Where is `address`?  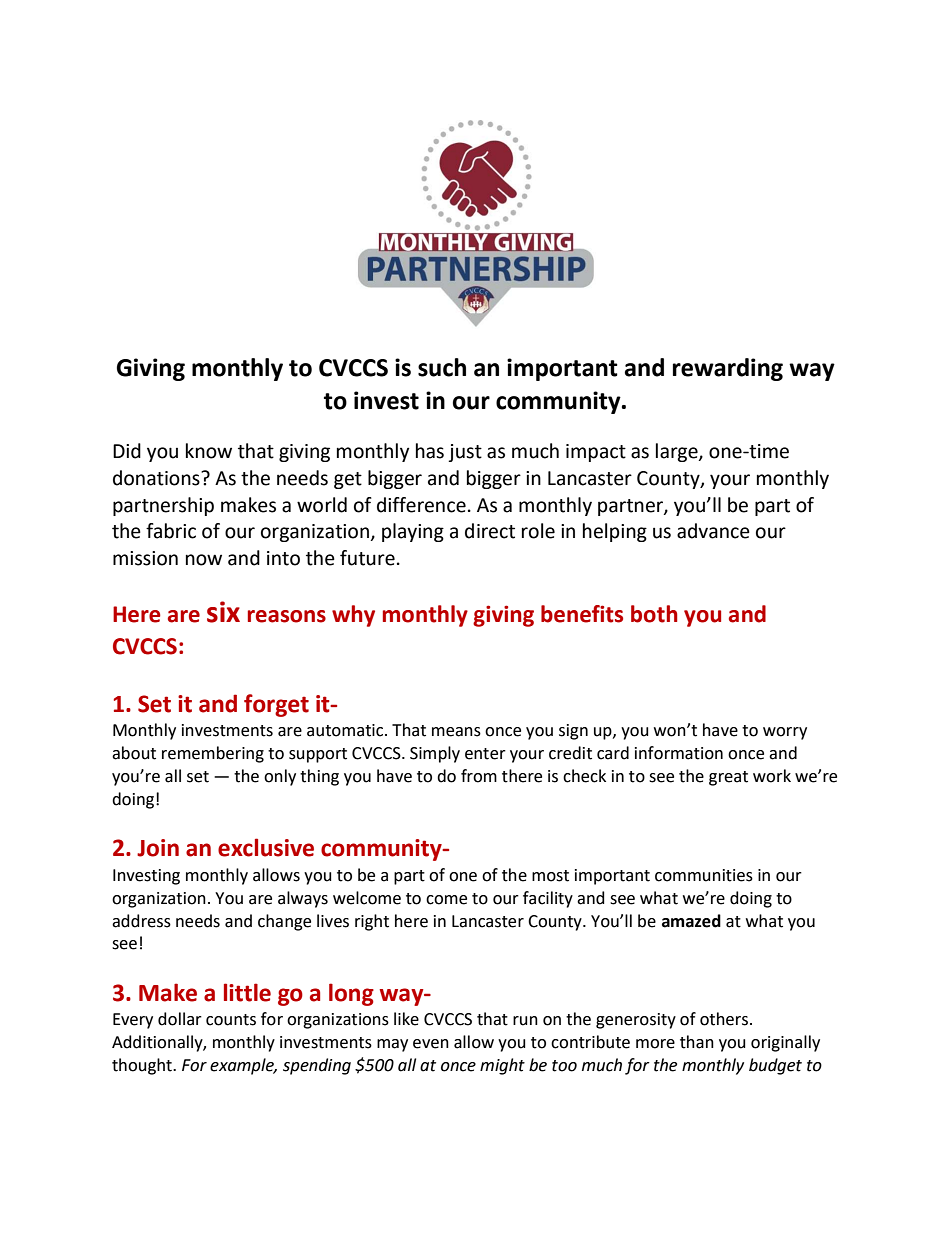 address is located at coordinates (141, 921).
